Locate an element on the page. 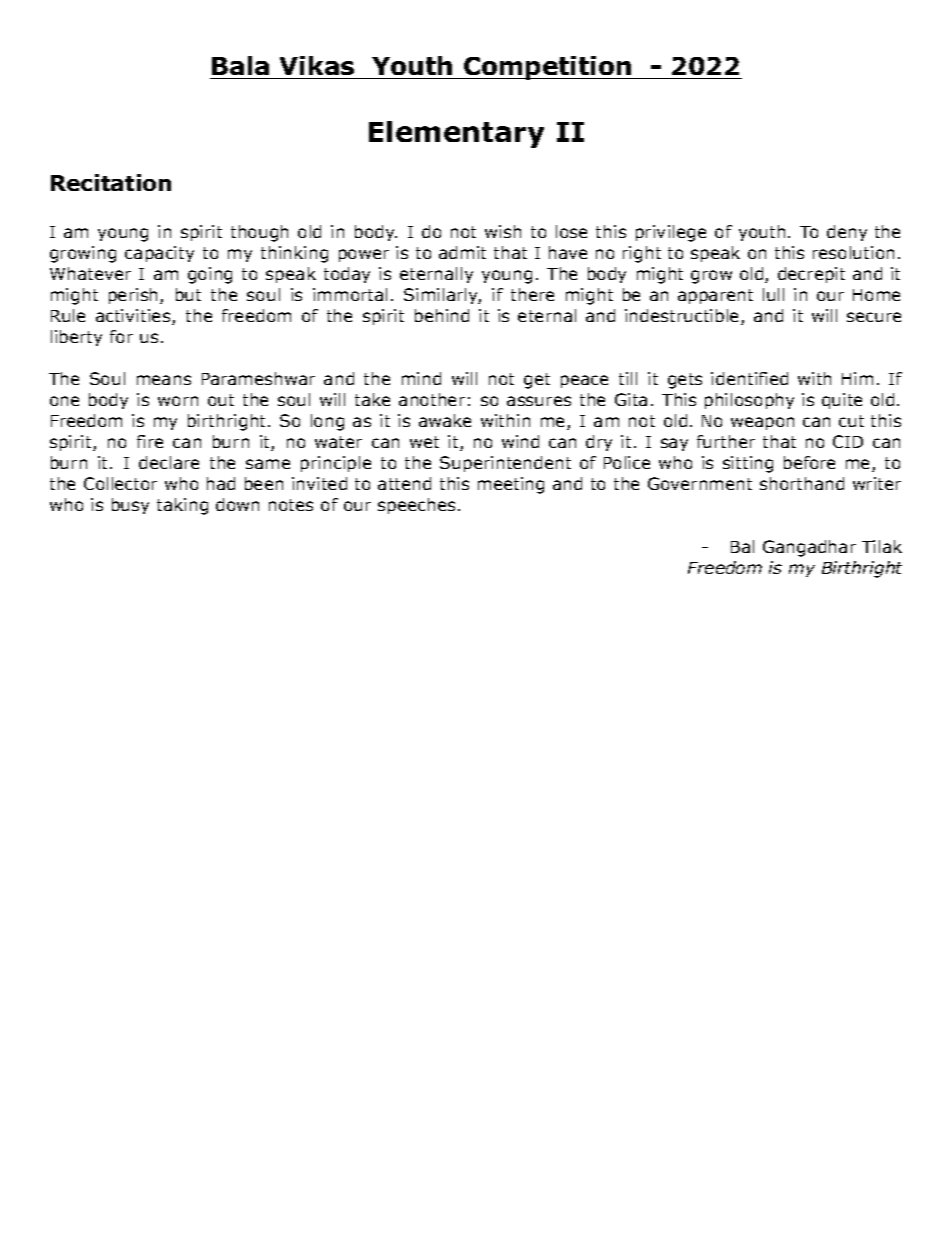 This image has width=952, height=1233. Competition is located at coordinates (548, 68).
